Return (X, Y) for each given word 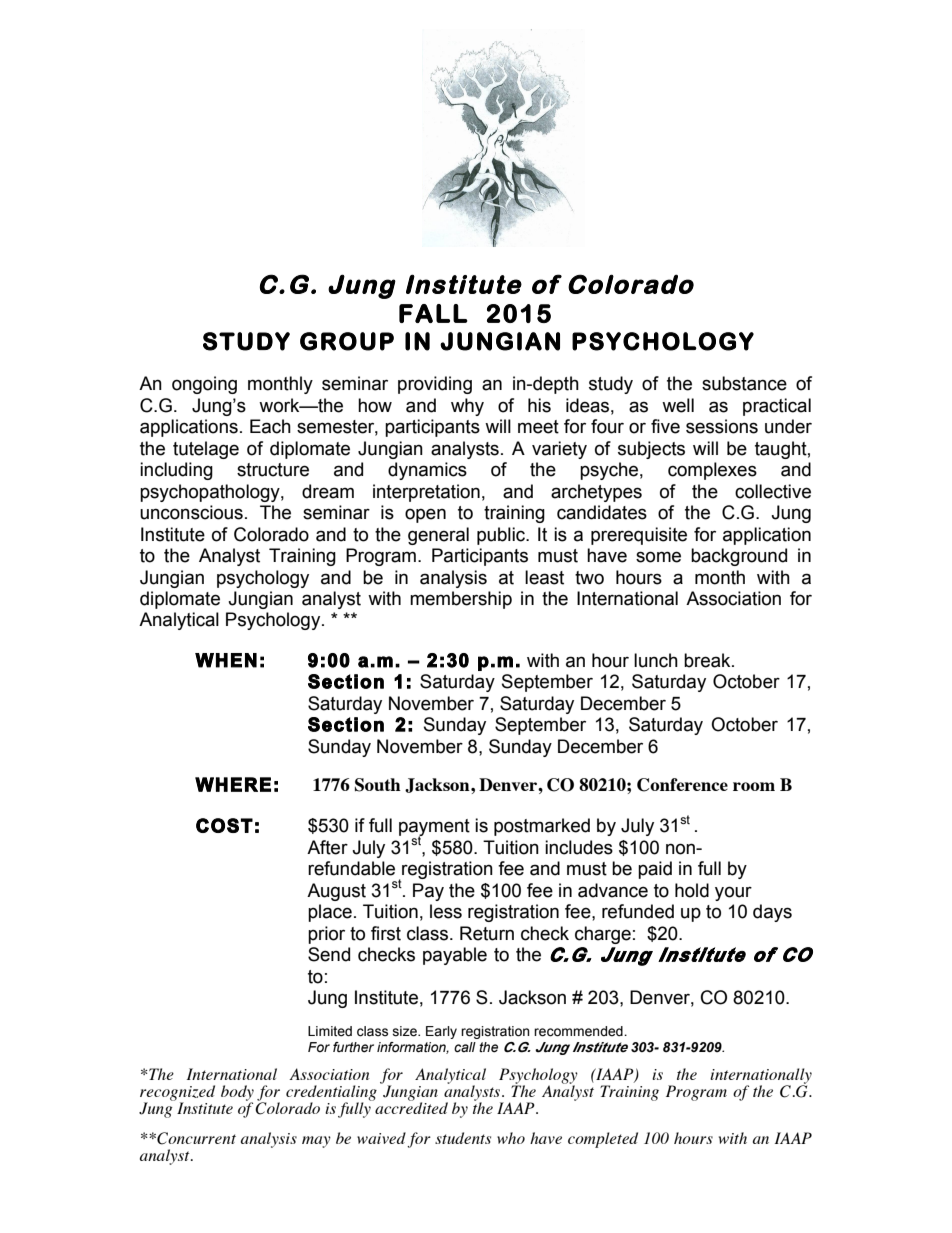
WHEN (226, 660)
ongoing (204, 385)
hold (692, 890)
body (237, 1094)
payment (434, 829)
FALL (433, 313)
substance (744, 383)
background (739, 557)
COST (224, 825)
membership (461, 600)
